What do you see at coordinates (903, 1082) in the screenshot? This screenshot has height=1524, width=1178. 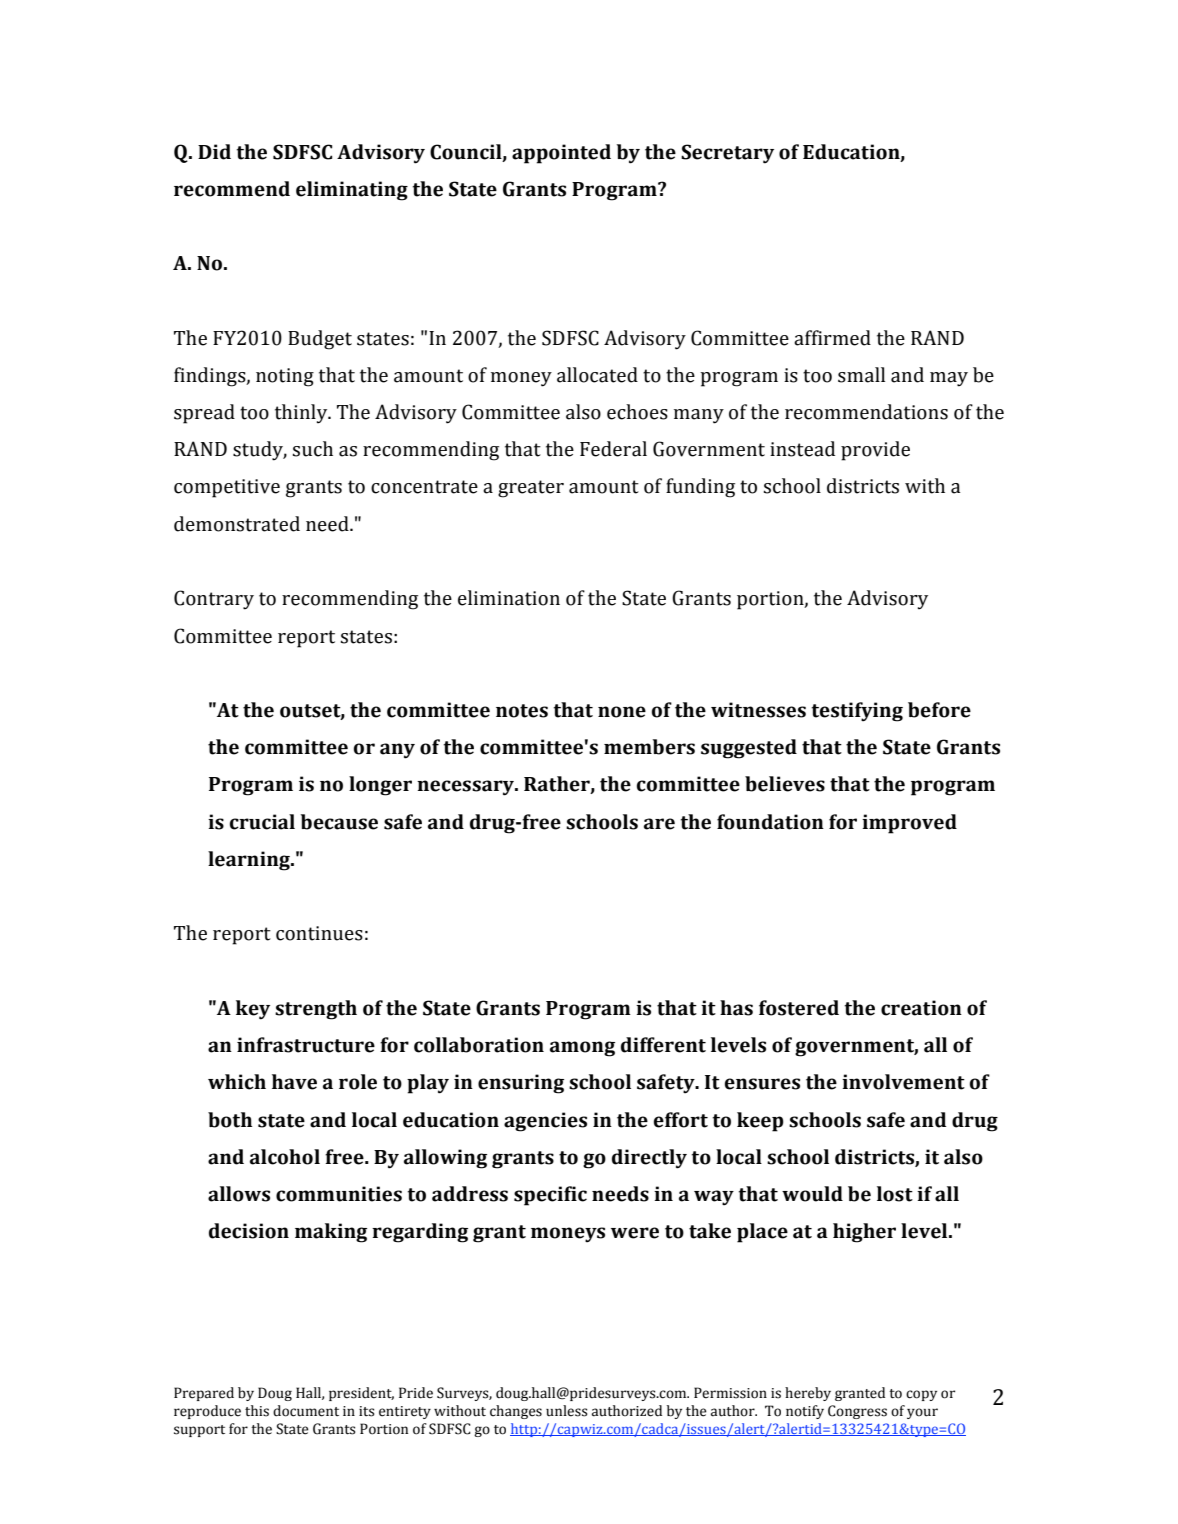 I see `involvement` at bounding box center [903, 1082].
